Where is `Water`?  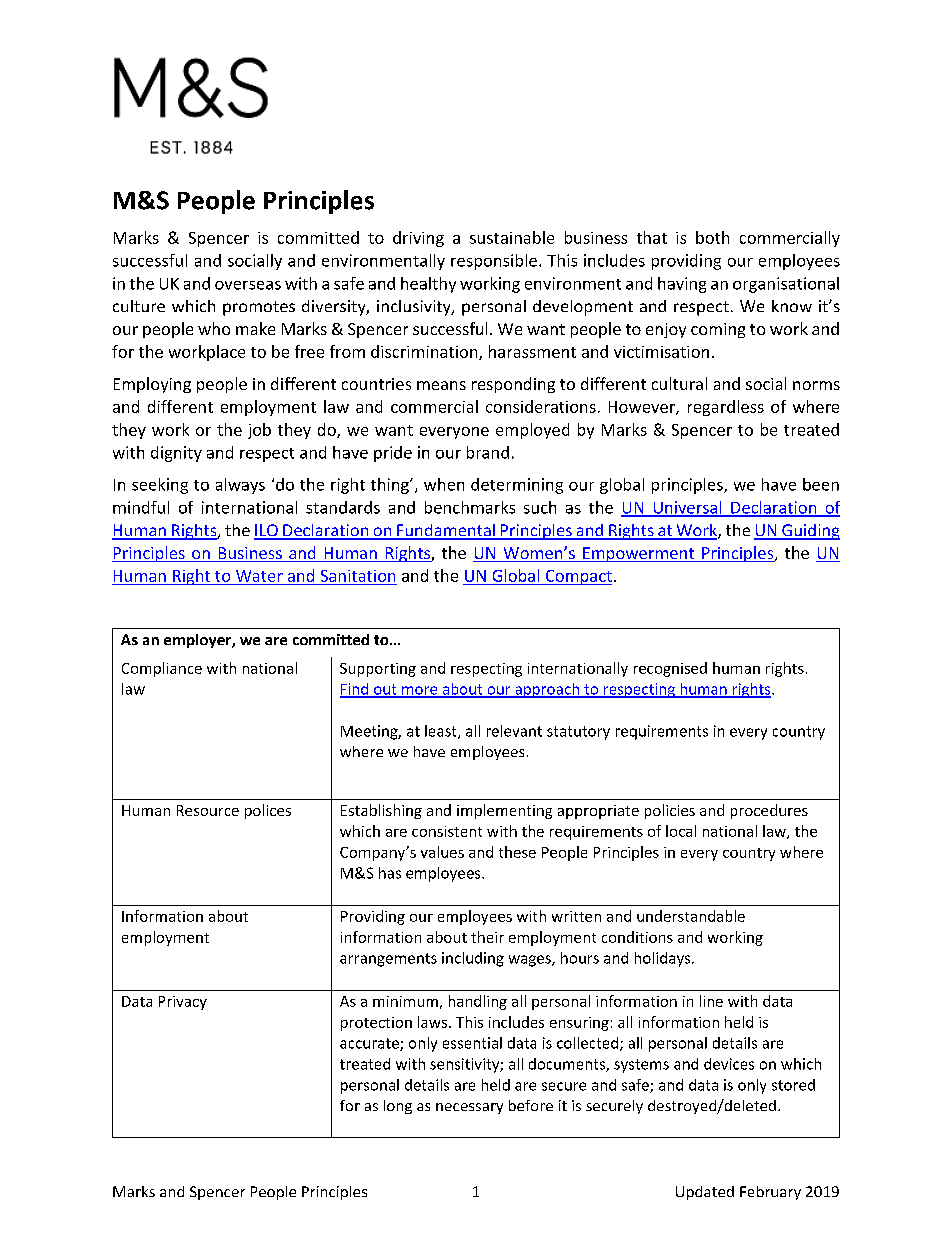
Water is located at coordinates (259, 576).
